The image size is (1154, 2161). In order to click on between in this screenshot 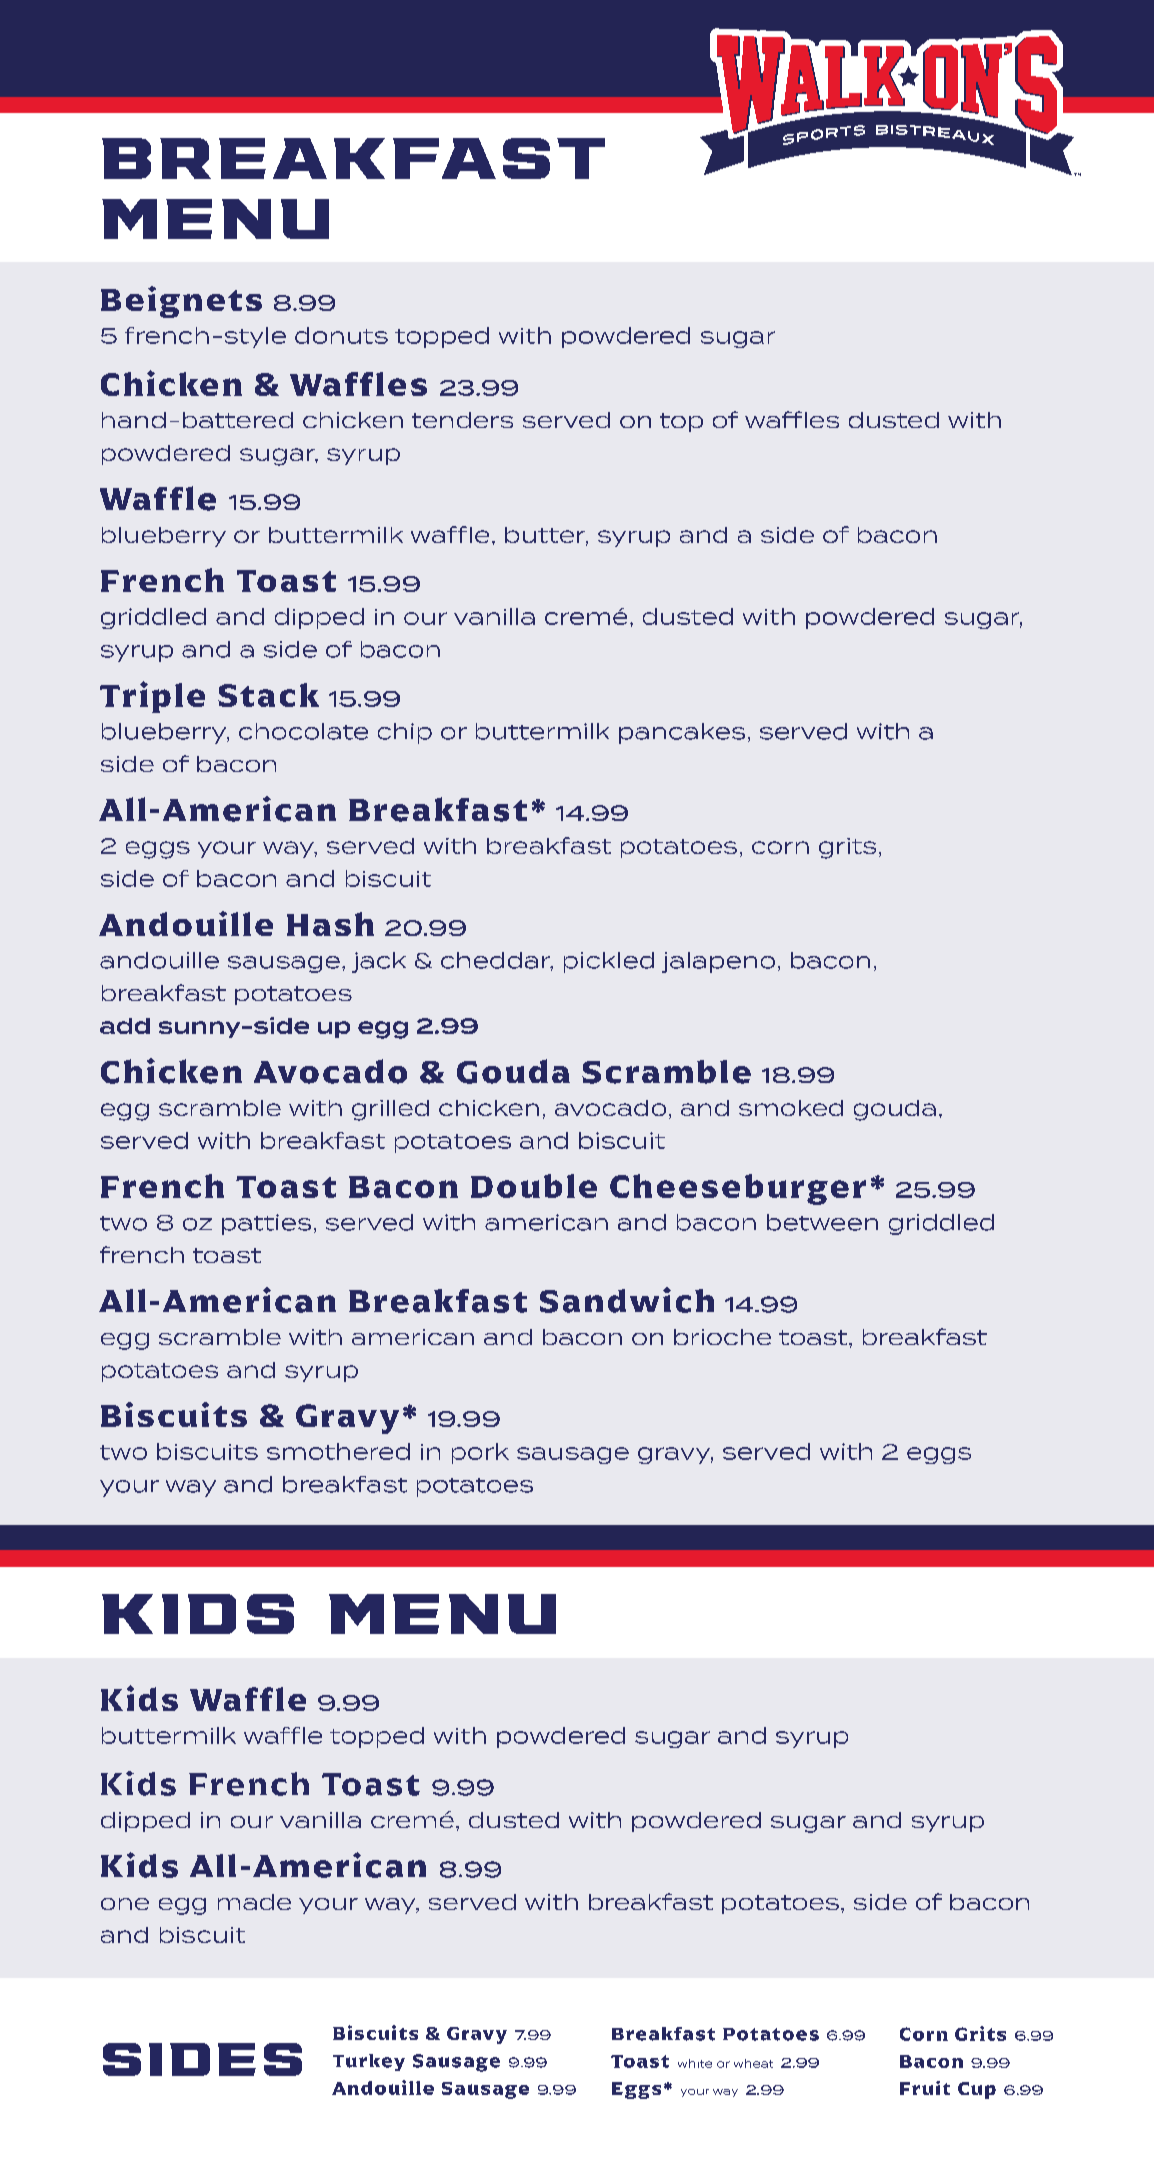, I will do `click(822, 1222)`.
